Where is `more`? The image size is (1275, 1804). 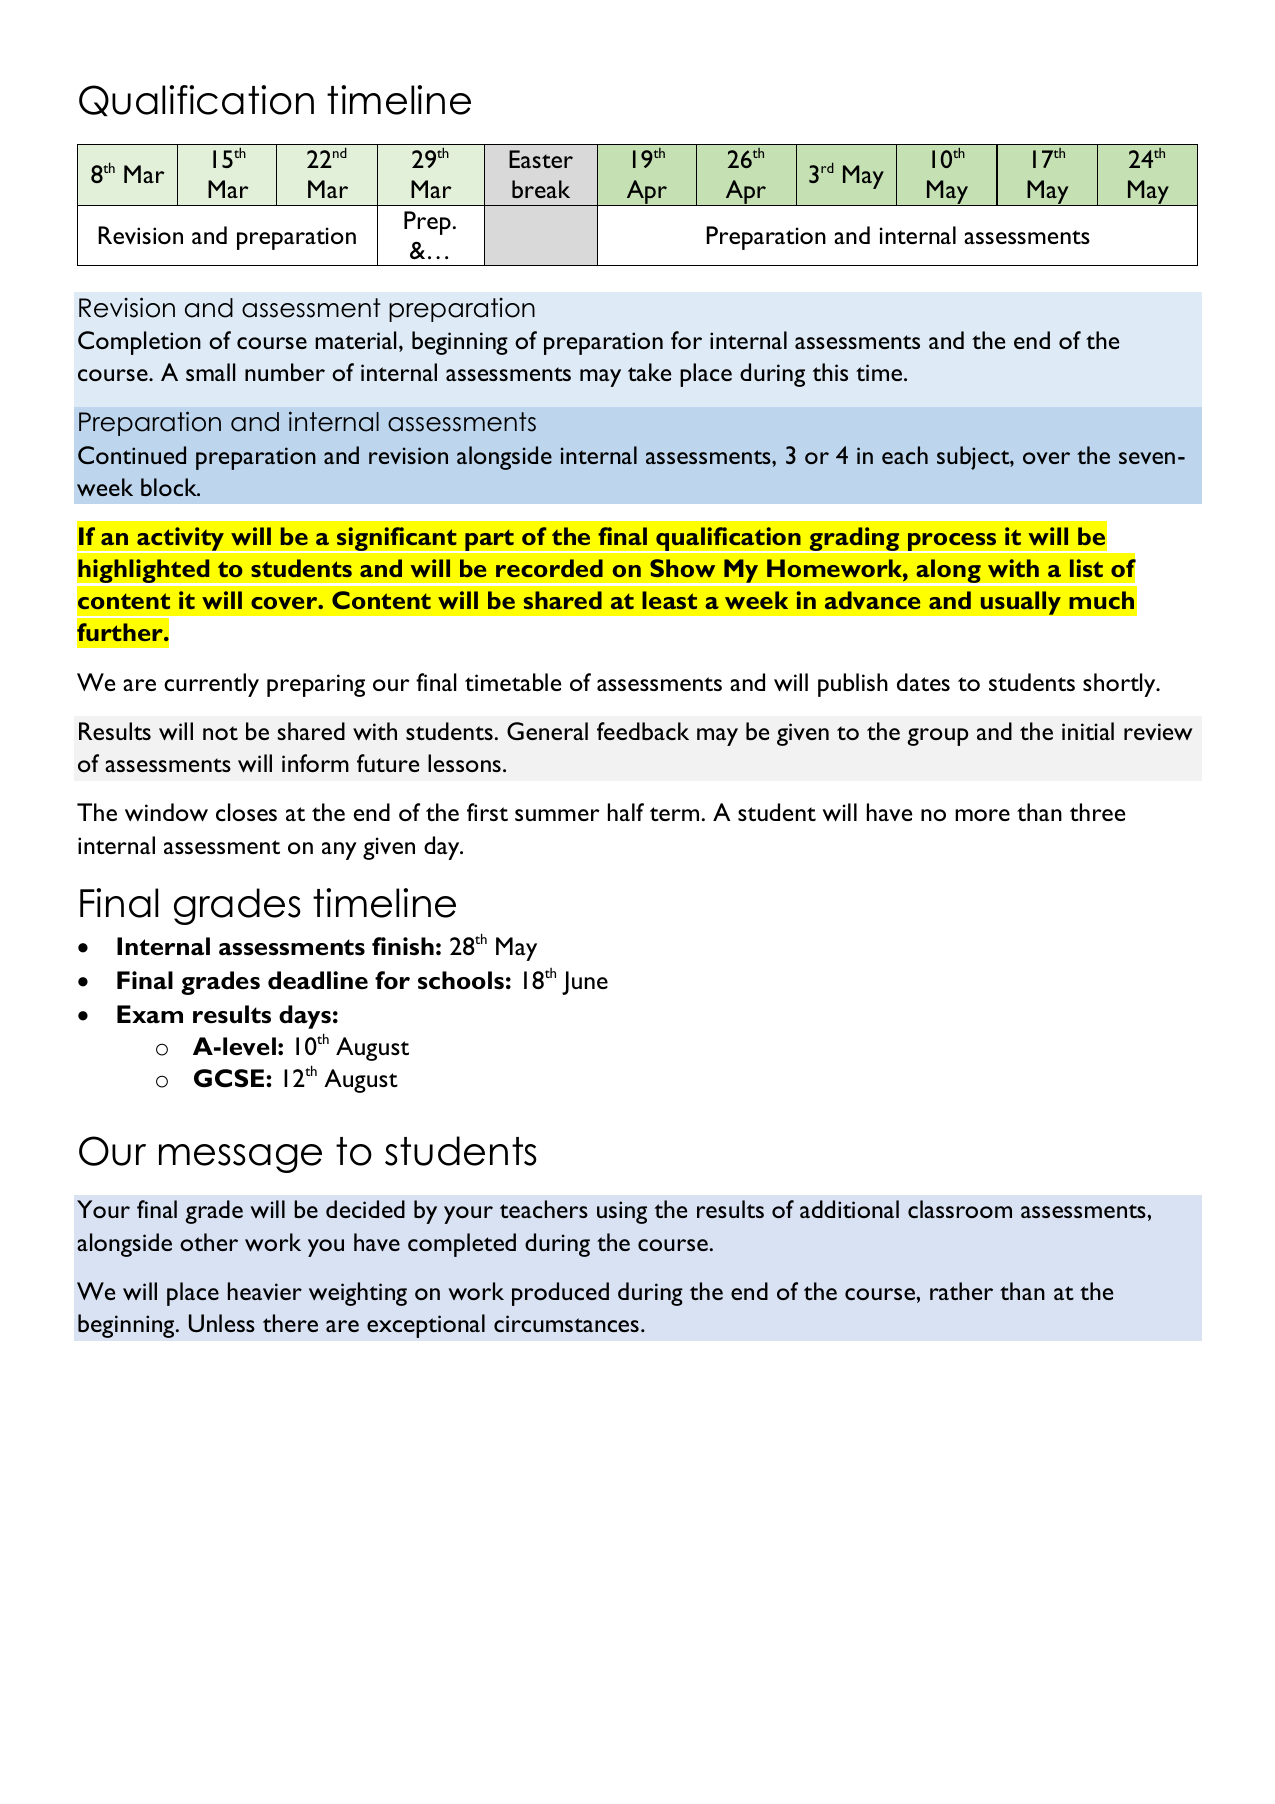
more is located at coordinates (982, 815).
